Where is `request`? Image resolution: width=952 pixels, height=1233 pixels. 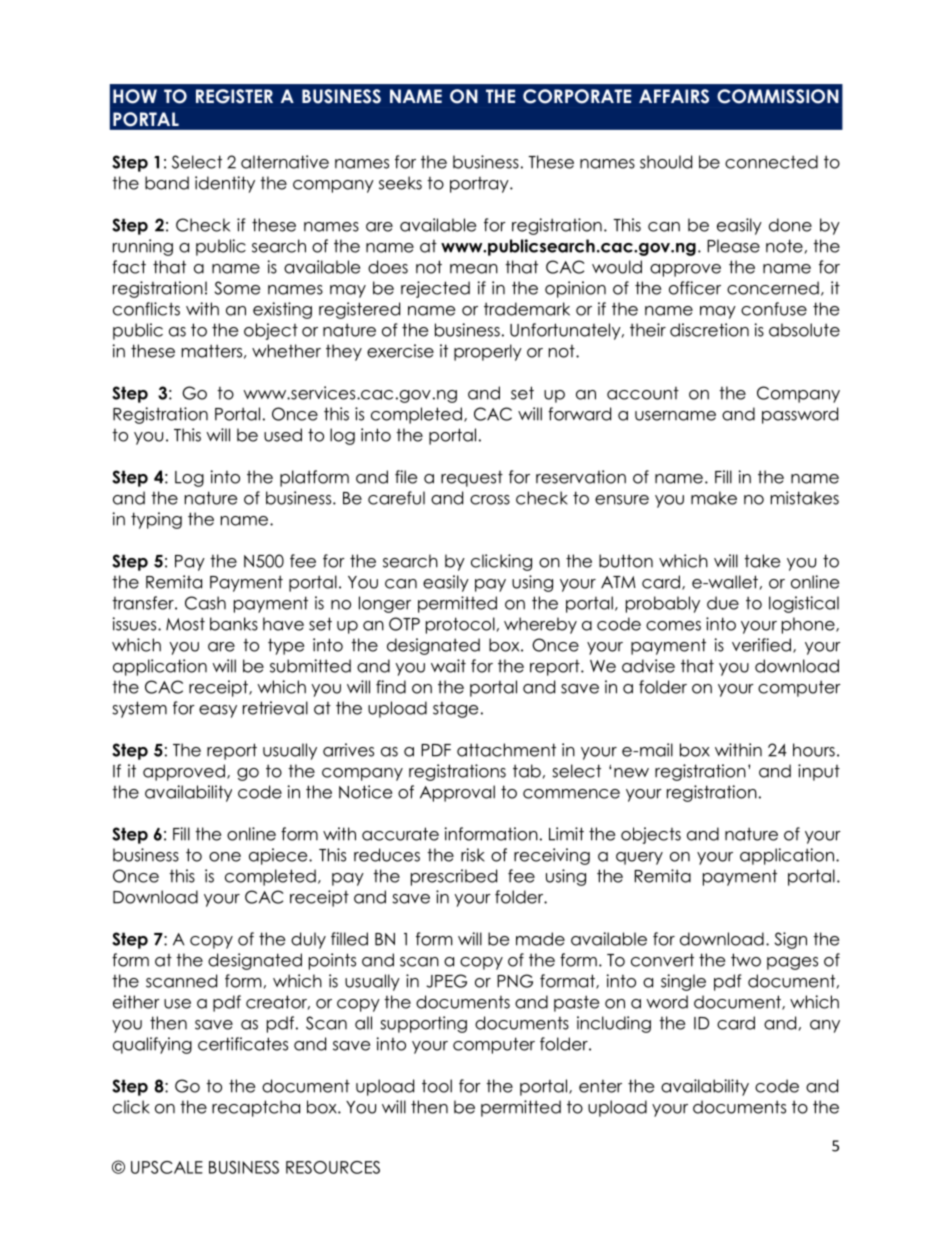
request is located at coordinates (472, 479).
